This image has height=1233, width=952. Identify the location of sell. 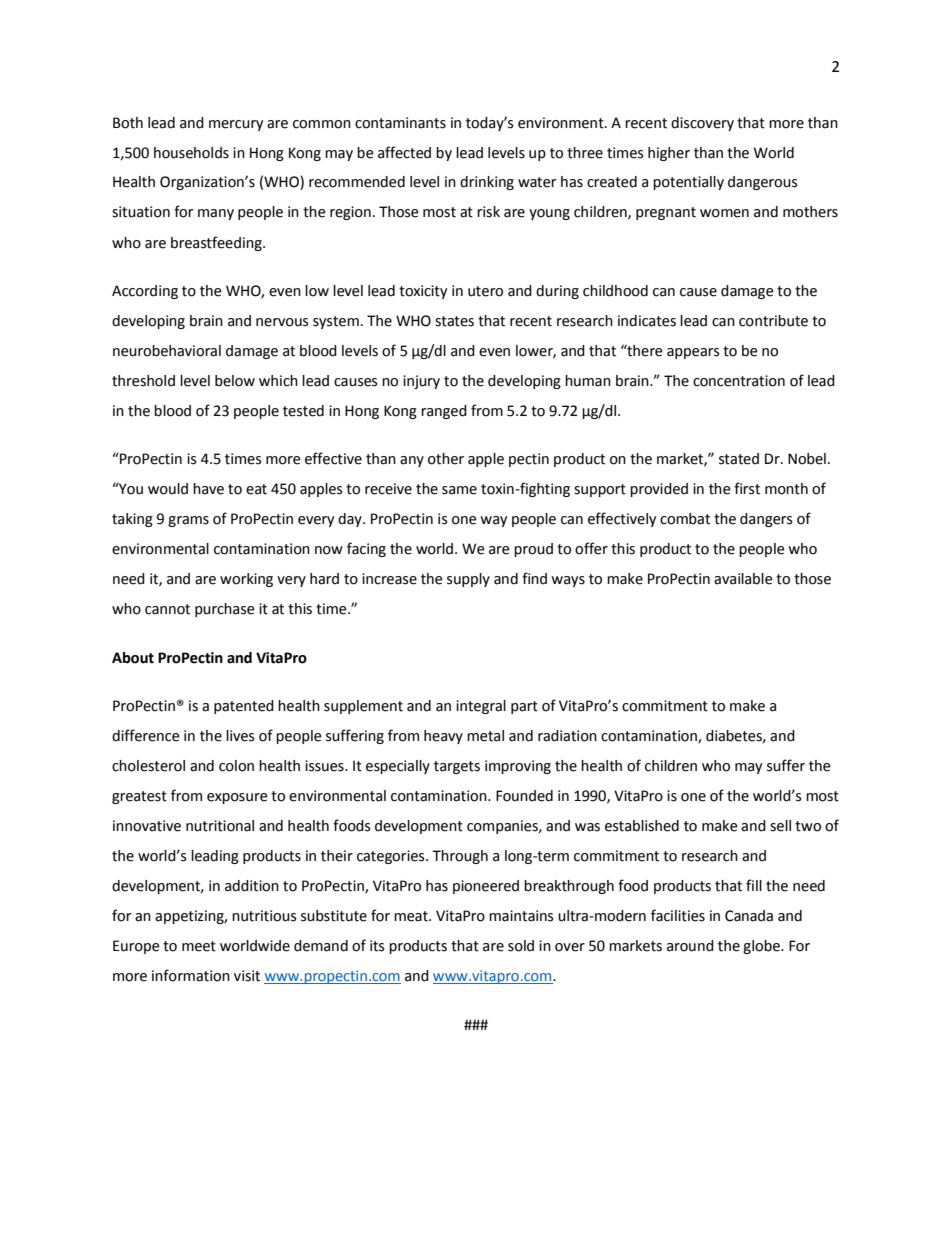
(780, 826).
